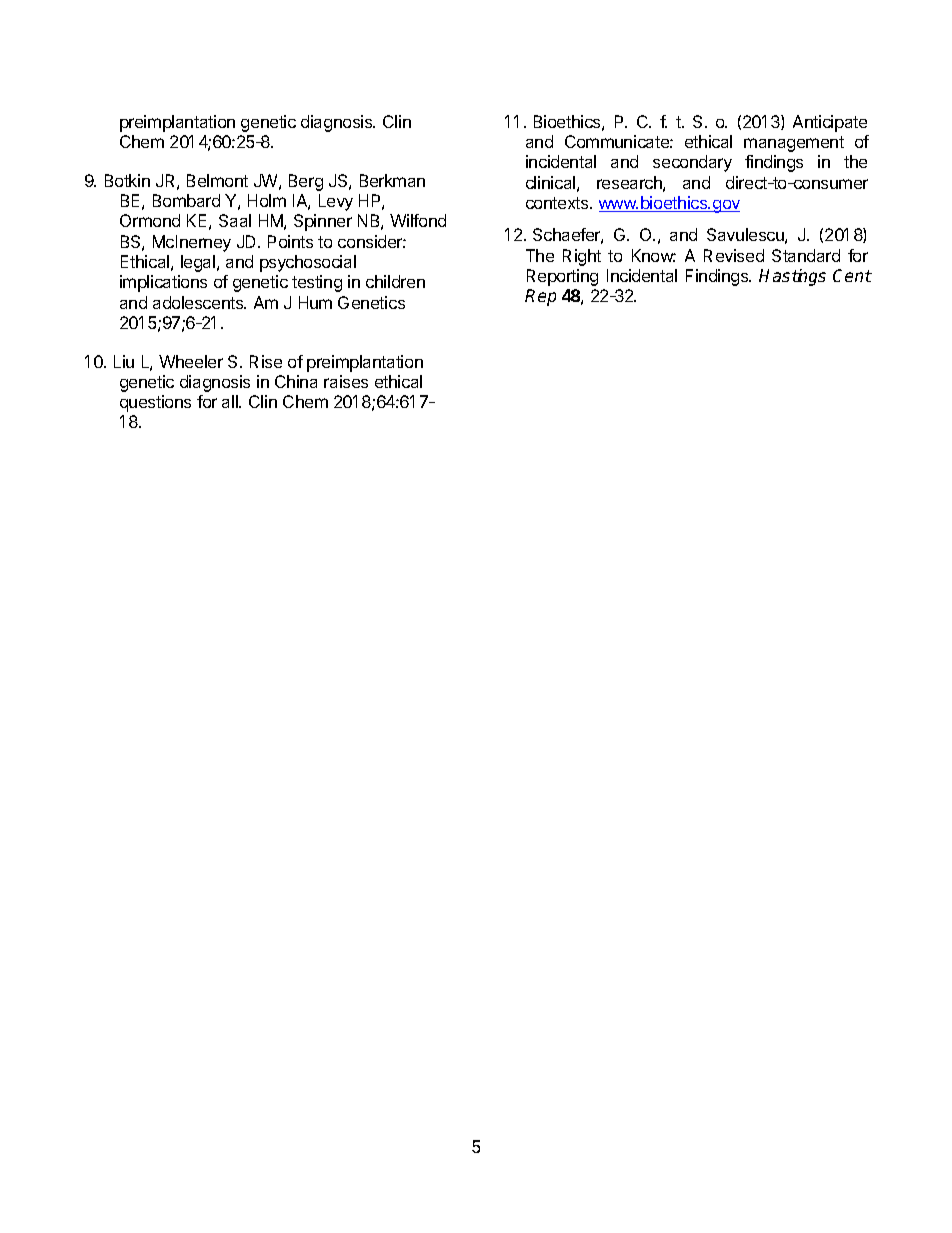  What do you see at coordinates (582, 257) in the screenshot?
I see `Right` at bounding box center [582, 257].
